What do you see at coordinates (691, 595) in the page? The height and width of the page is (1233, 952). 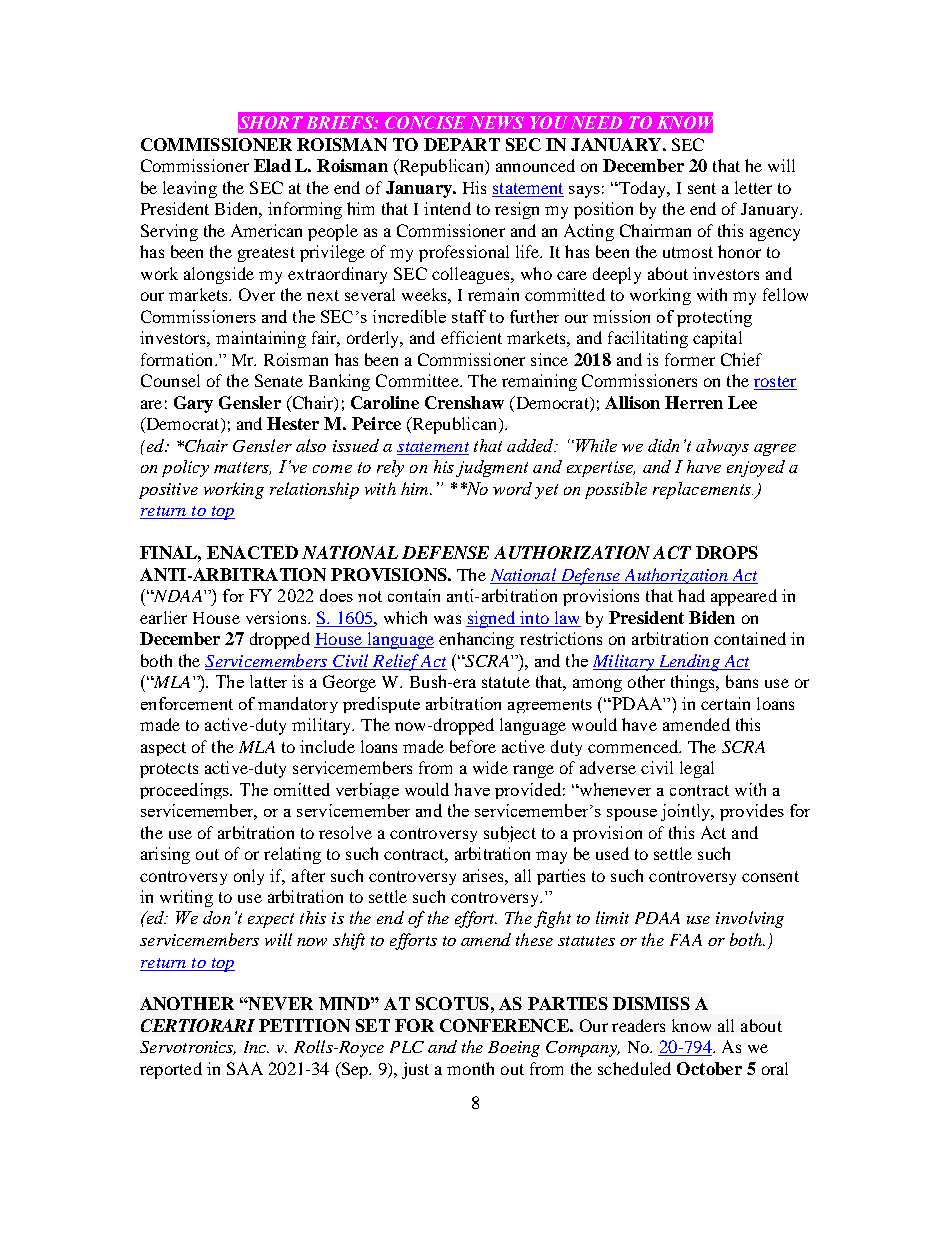 I see `had` at bounding box center [691, 595].
